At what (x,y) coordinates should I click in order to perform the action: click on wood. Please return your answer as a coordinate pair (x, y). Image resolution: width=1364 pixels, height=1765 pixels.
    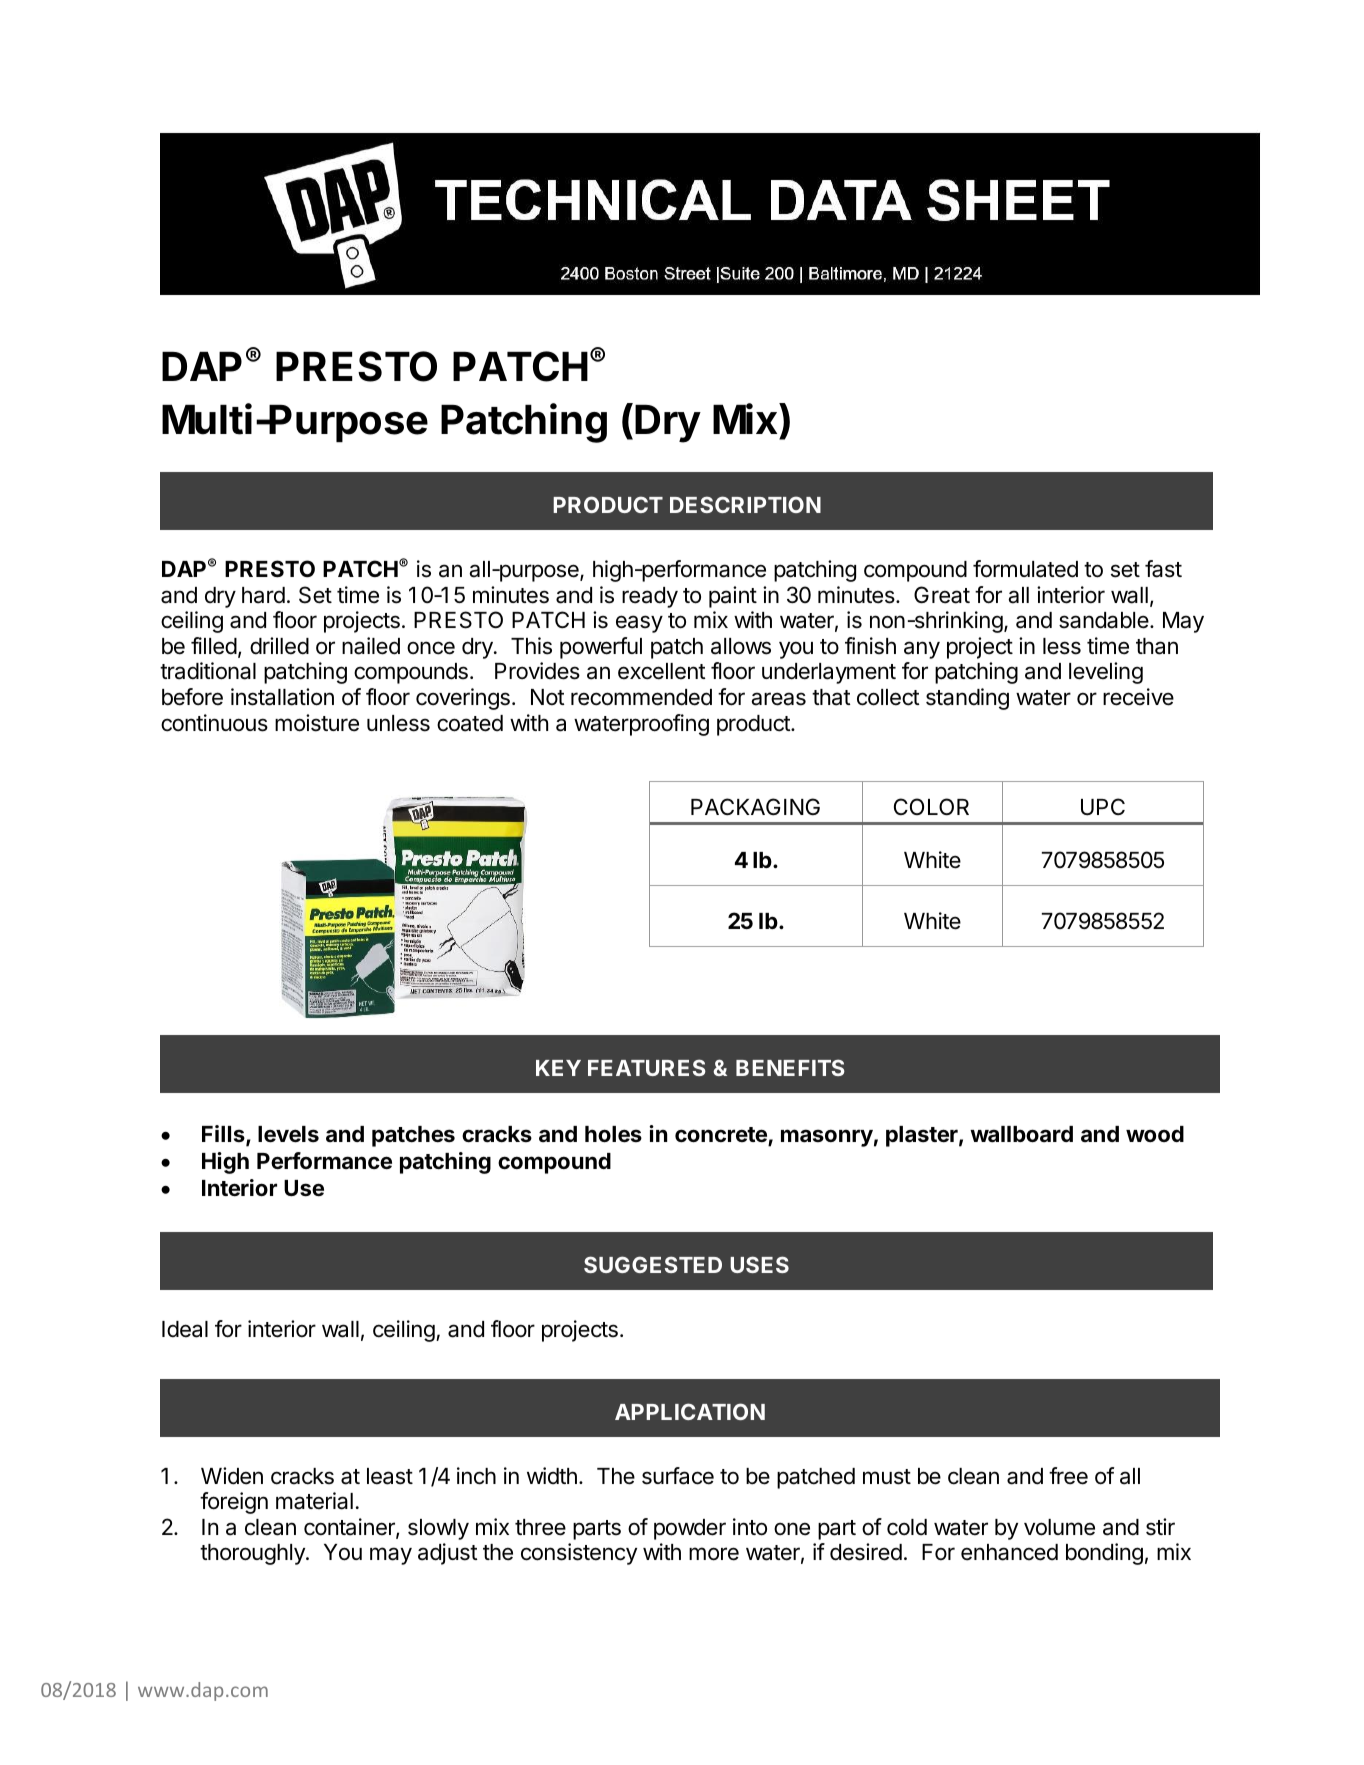
    Looking at the image, I should click on (1155, 1134).
